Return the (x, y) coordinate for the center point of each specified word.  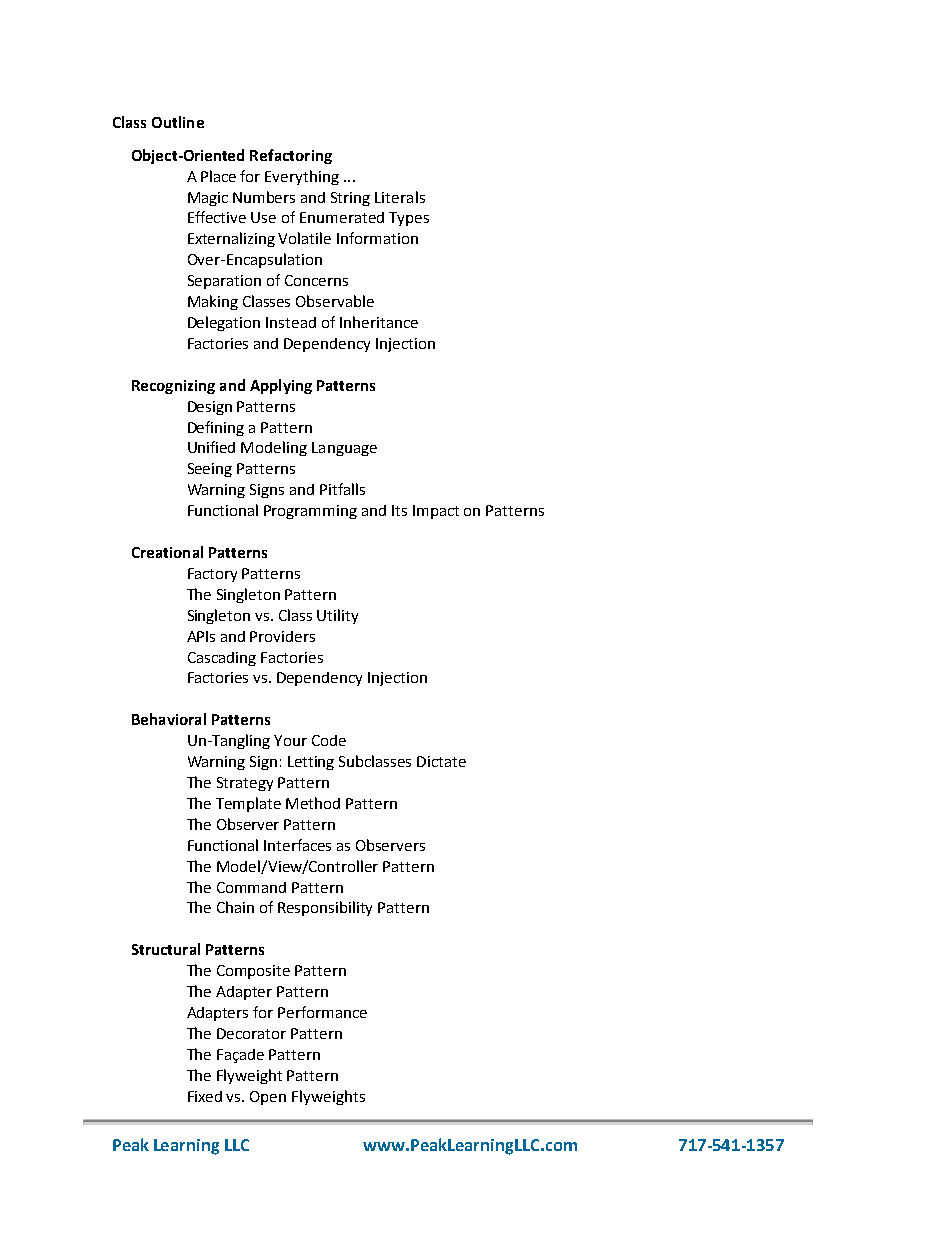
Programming (310, 512)
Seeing (210, 470)
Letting (311, 763)
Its (399, 510)
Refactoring (291, 156)
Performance (322, 1012)
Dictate (441, 761)
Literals (400, 197)
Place (218, 176)
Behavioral (169, 719)
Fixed (205, 1096)
